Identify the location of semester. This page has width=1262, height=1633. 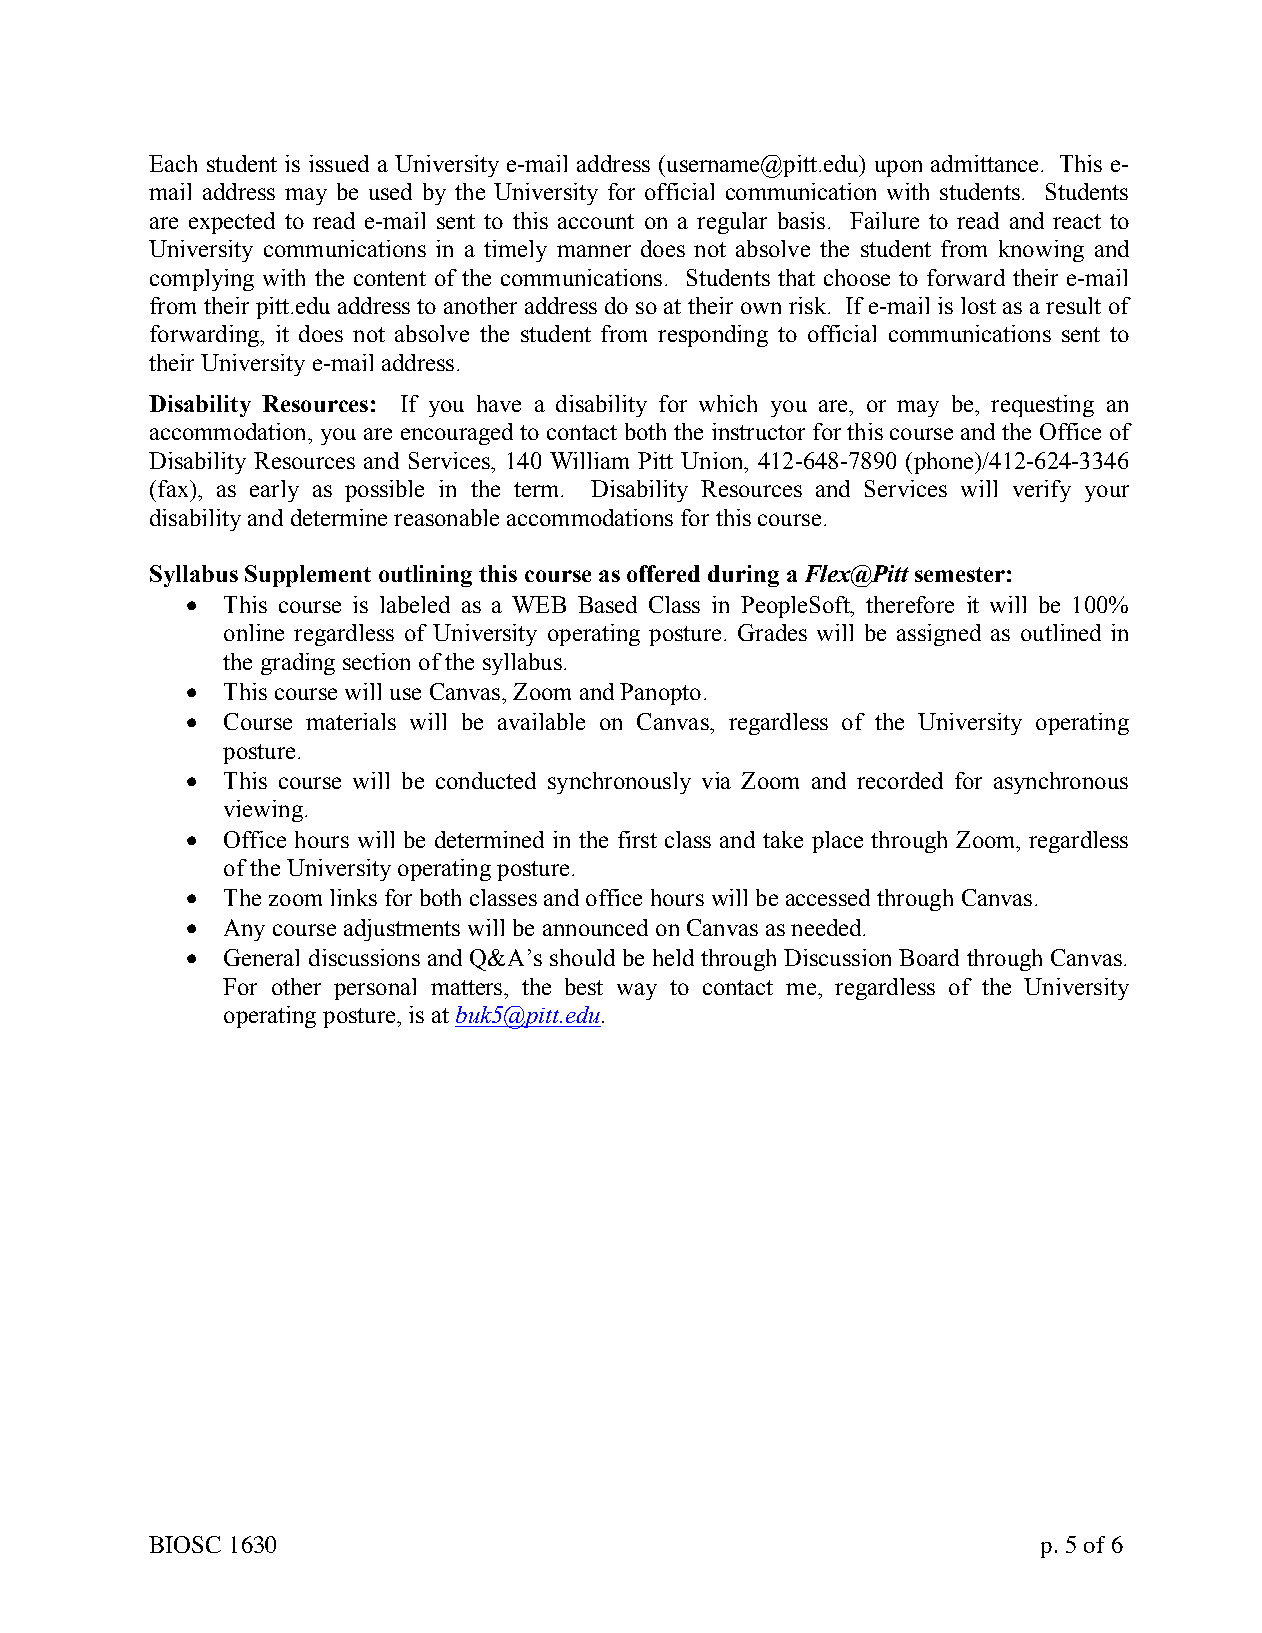
(960, 574).
